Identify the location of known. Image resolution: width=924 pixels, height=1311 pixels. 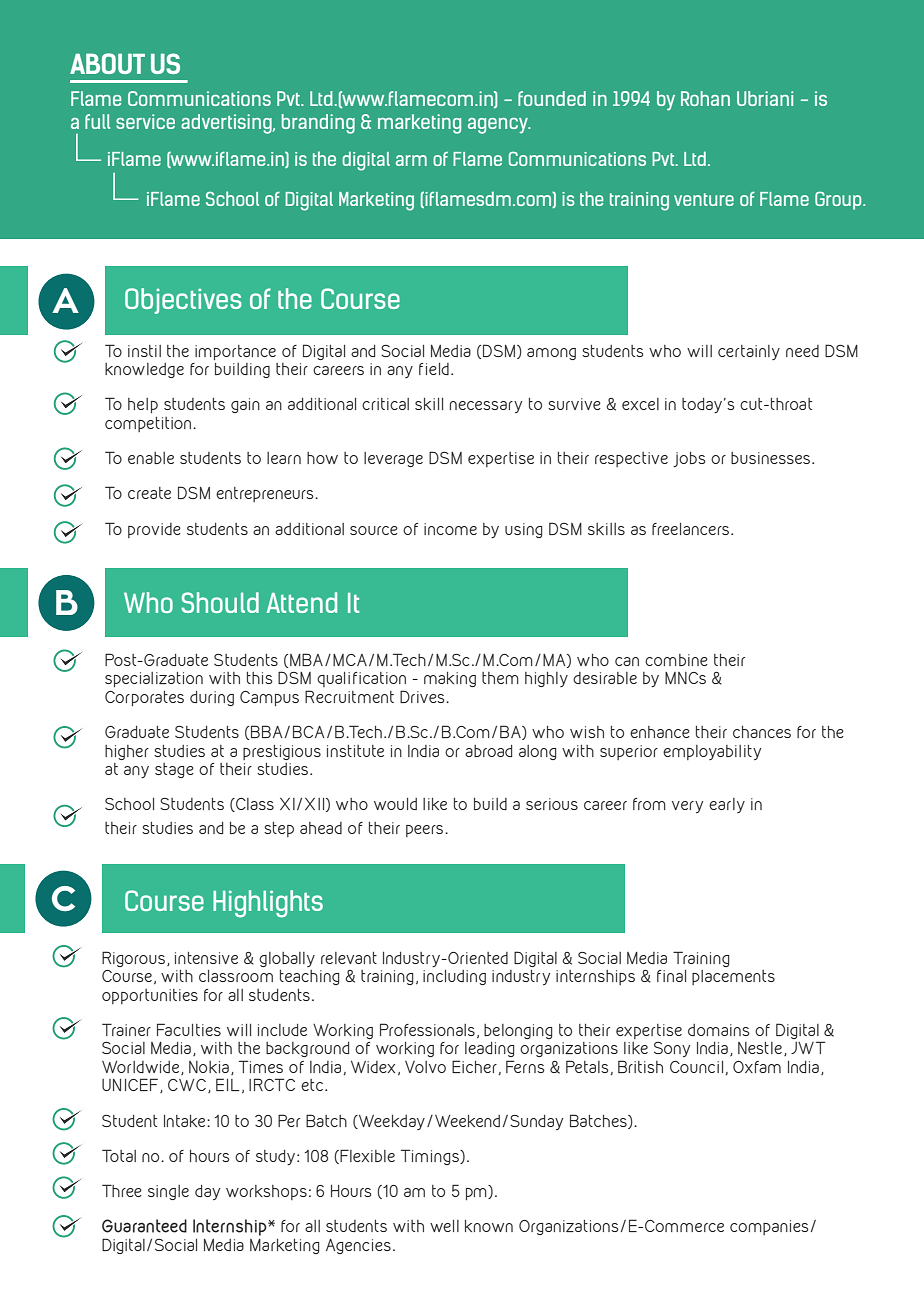
(489, 1226).
